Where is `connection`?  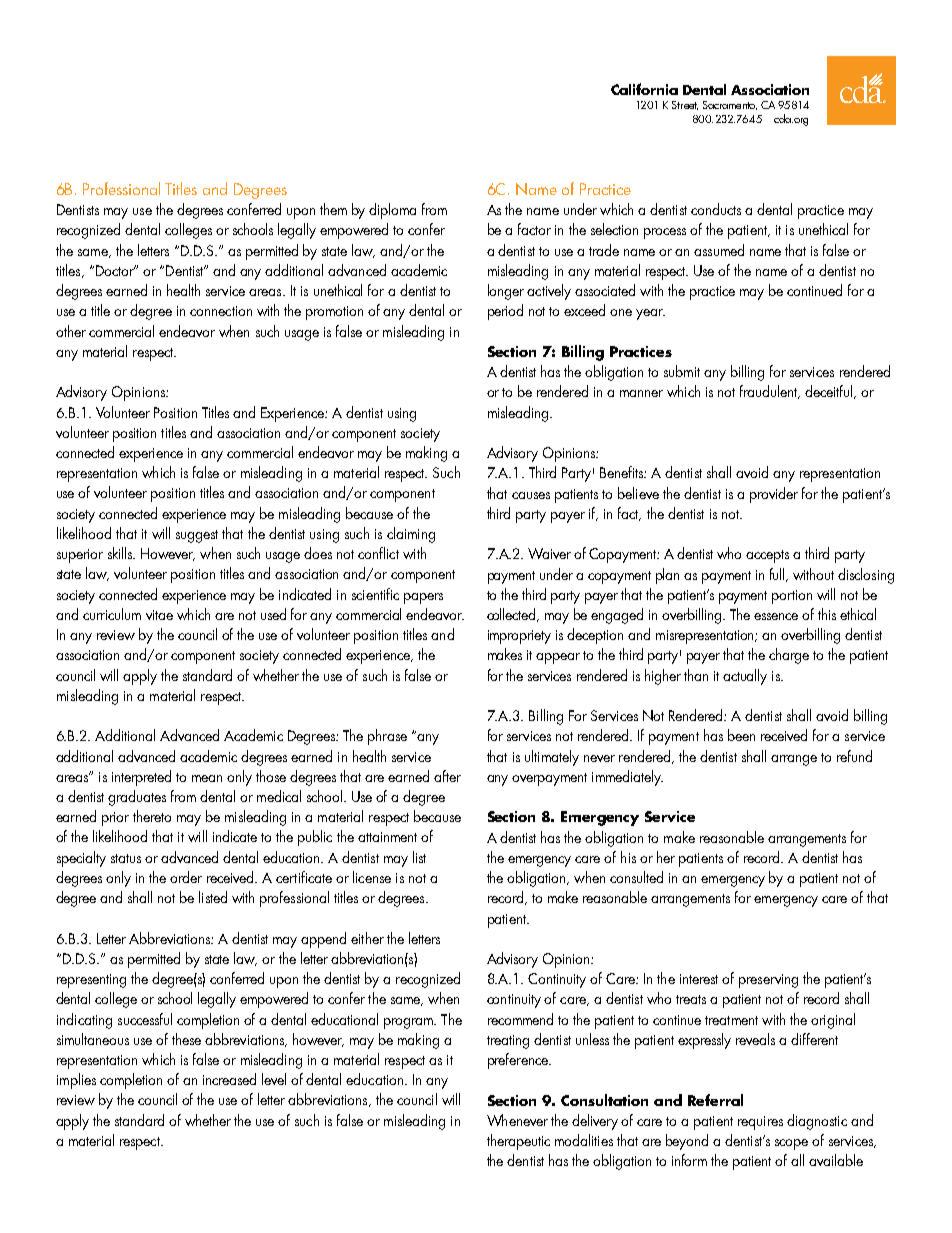
connection is located at coordinates (221, 311).
